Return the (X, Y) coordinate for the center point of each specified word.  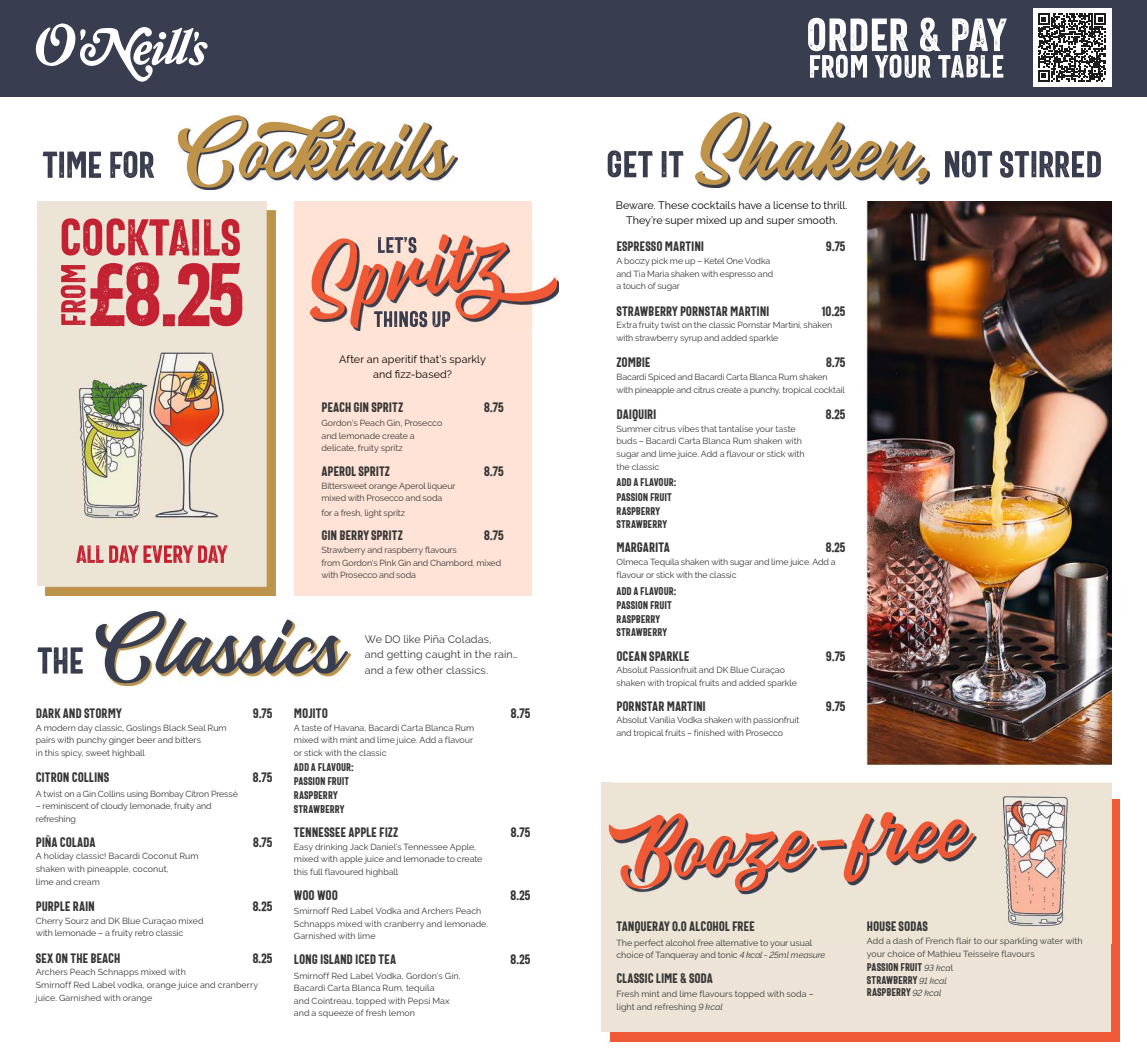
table (971, 66)
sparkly (468, 360)
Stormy (103, 713)
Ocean (632, 656)
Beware (635, 205)
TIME (71, 164)
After (351, 359)
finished (709, 732)
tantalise (736, 428)
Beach (105, 958)
